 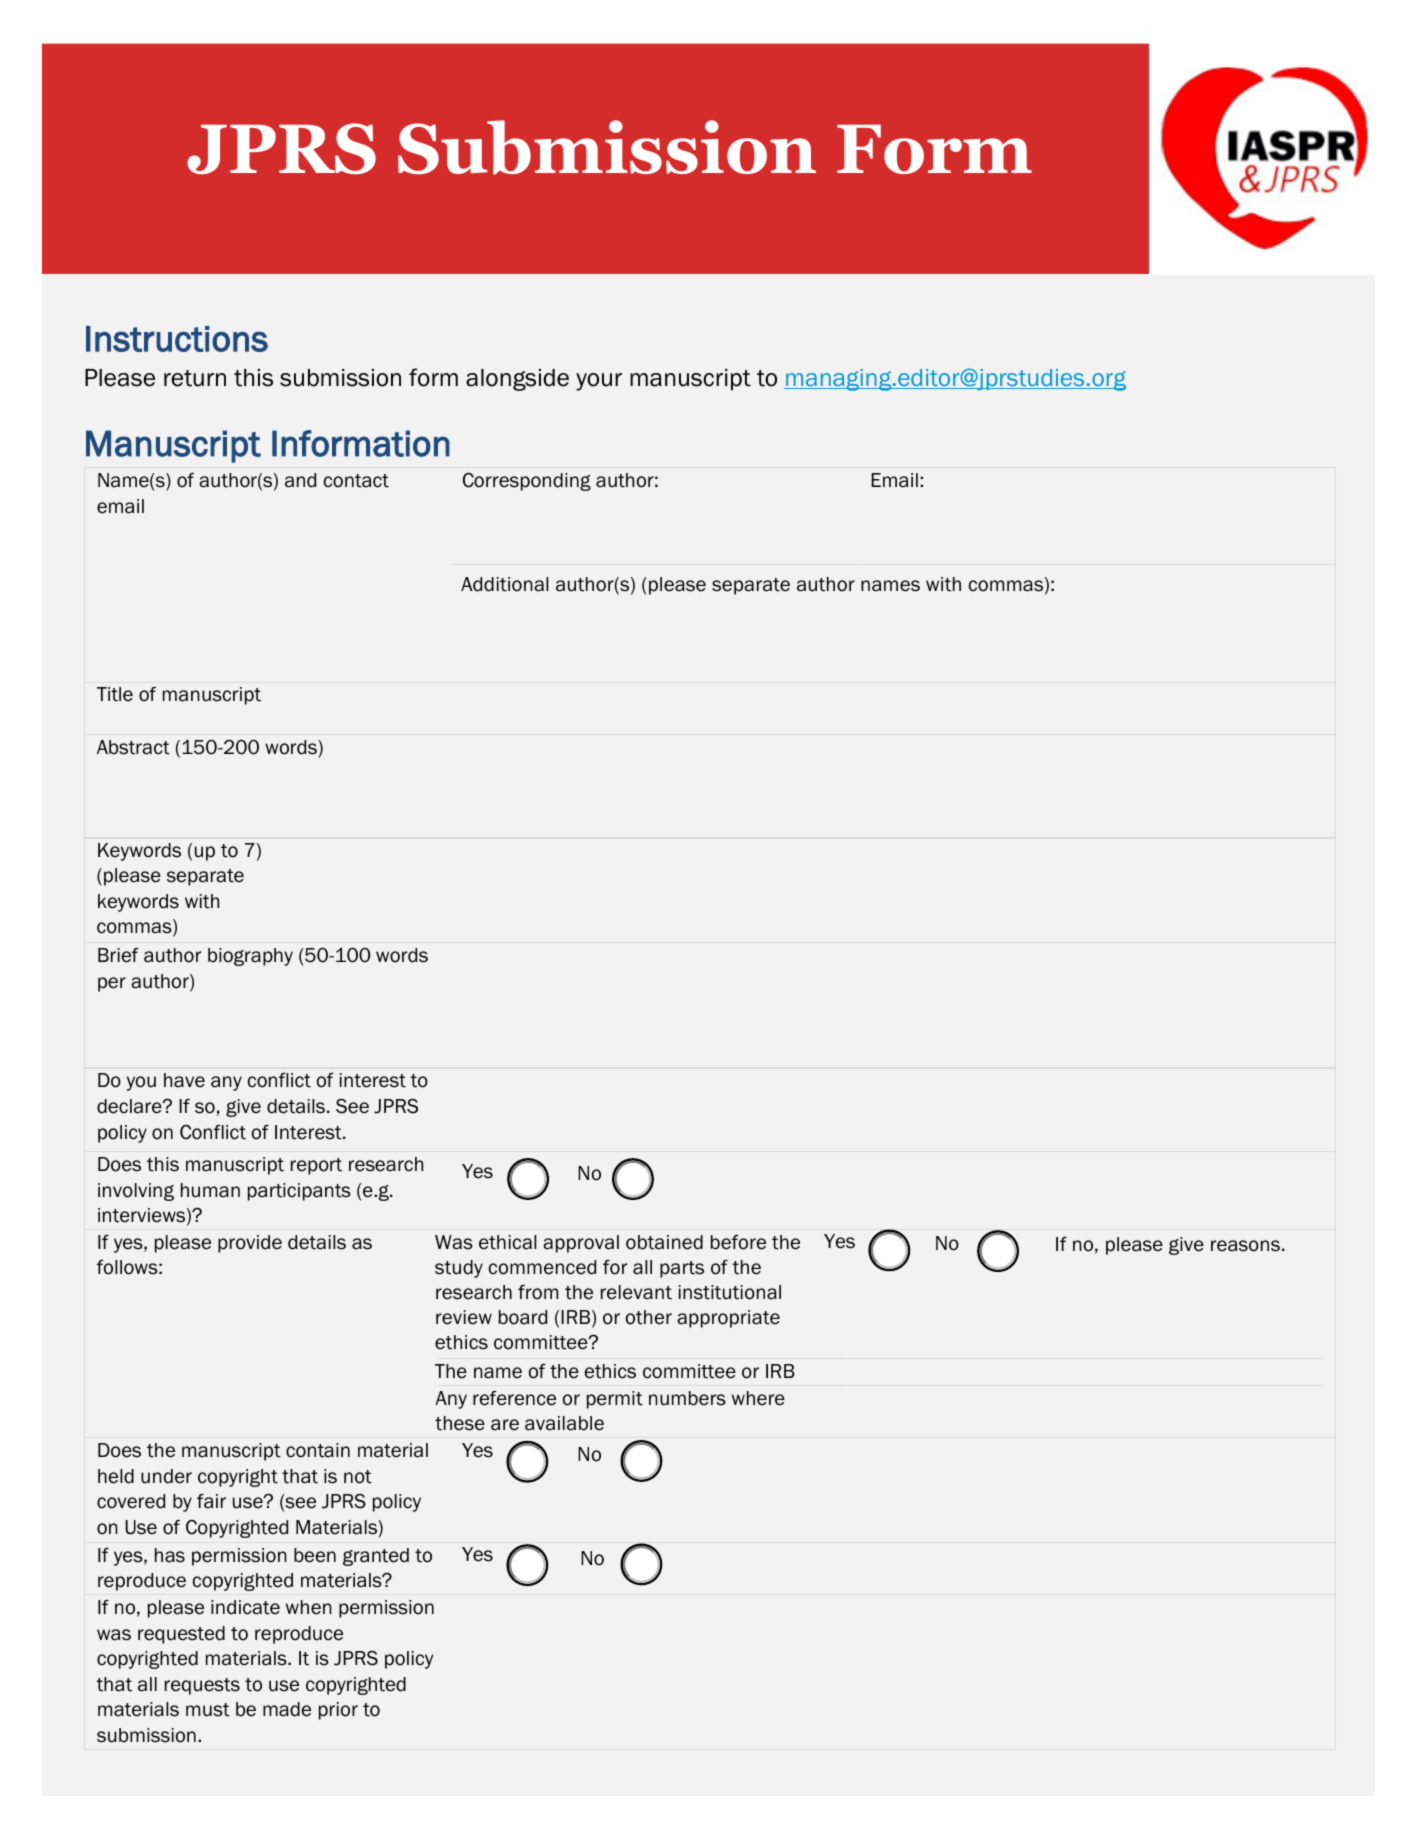 What do you see at coordinates (527, 482) in the image?
I see `Corresponding` at bounding box center [527, 482].
